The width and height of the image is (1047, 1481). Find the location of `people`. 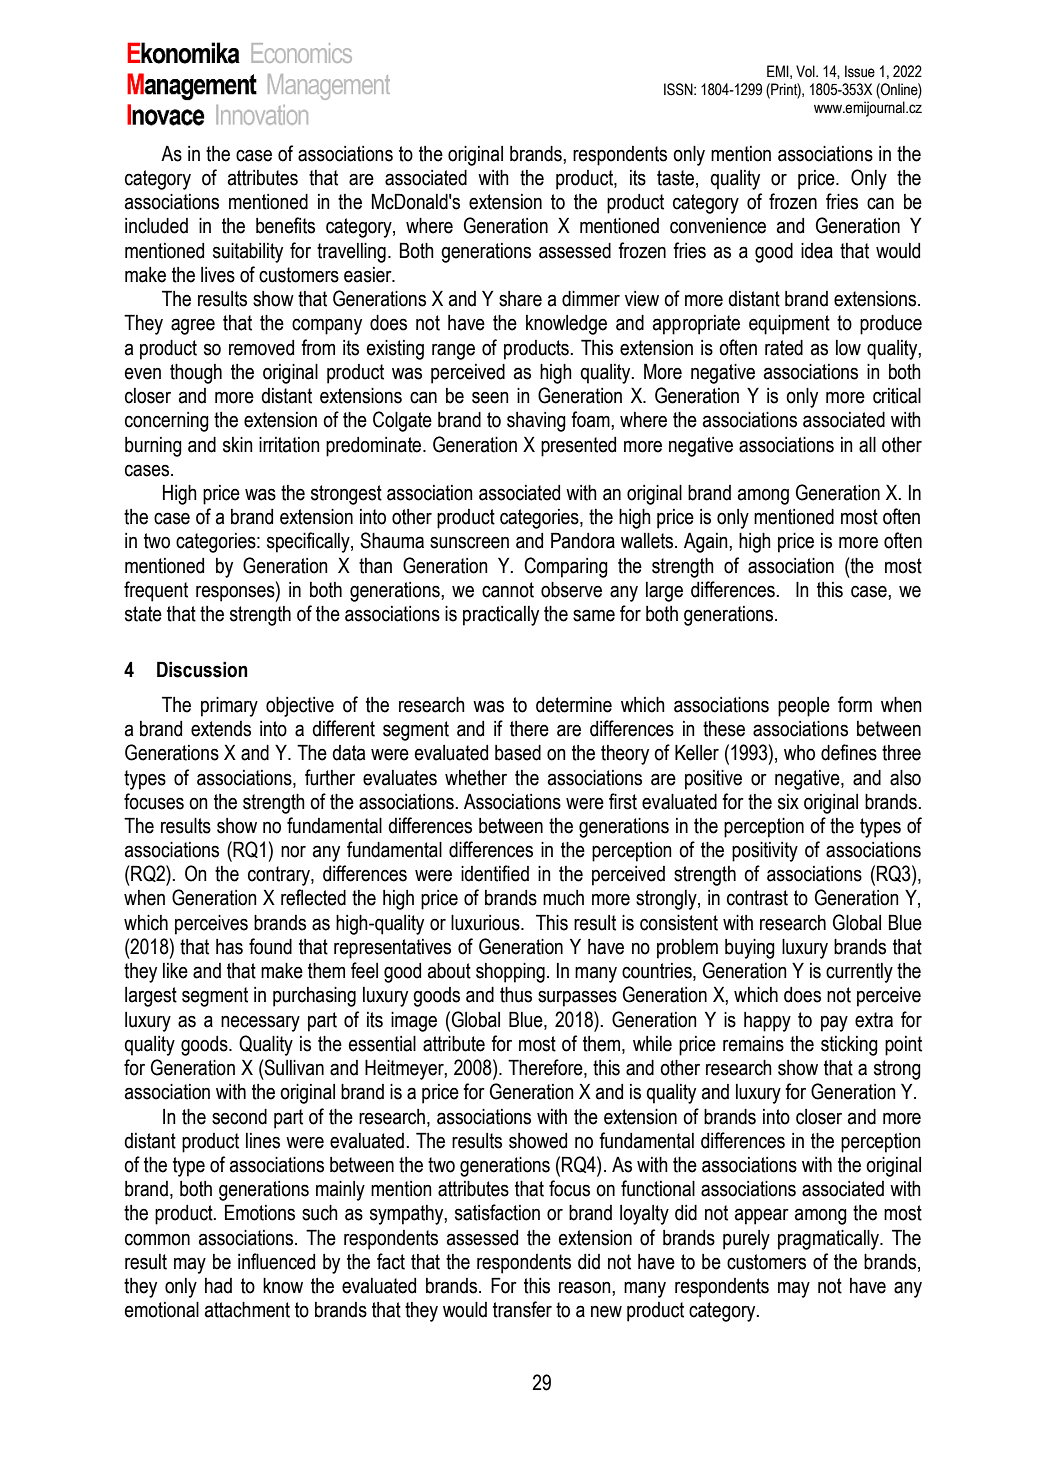

people is located at coordinates (804, 707).
